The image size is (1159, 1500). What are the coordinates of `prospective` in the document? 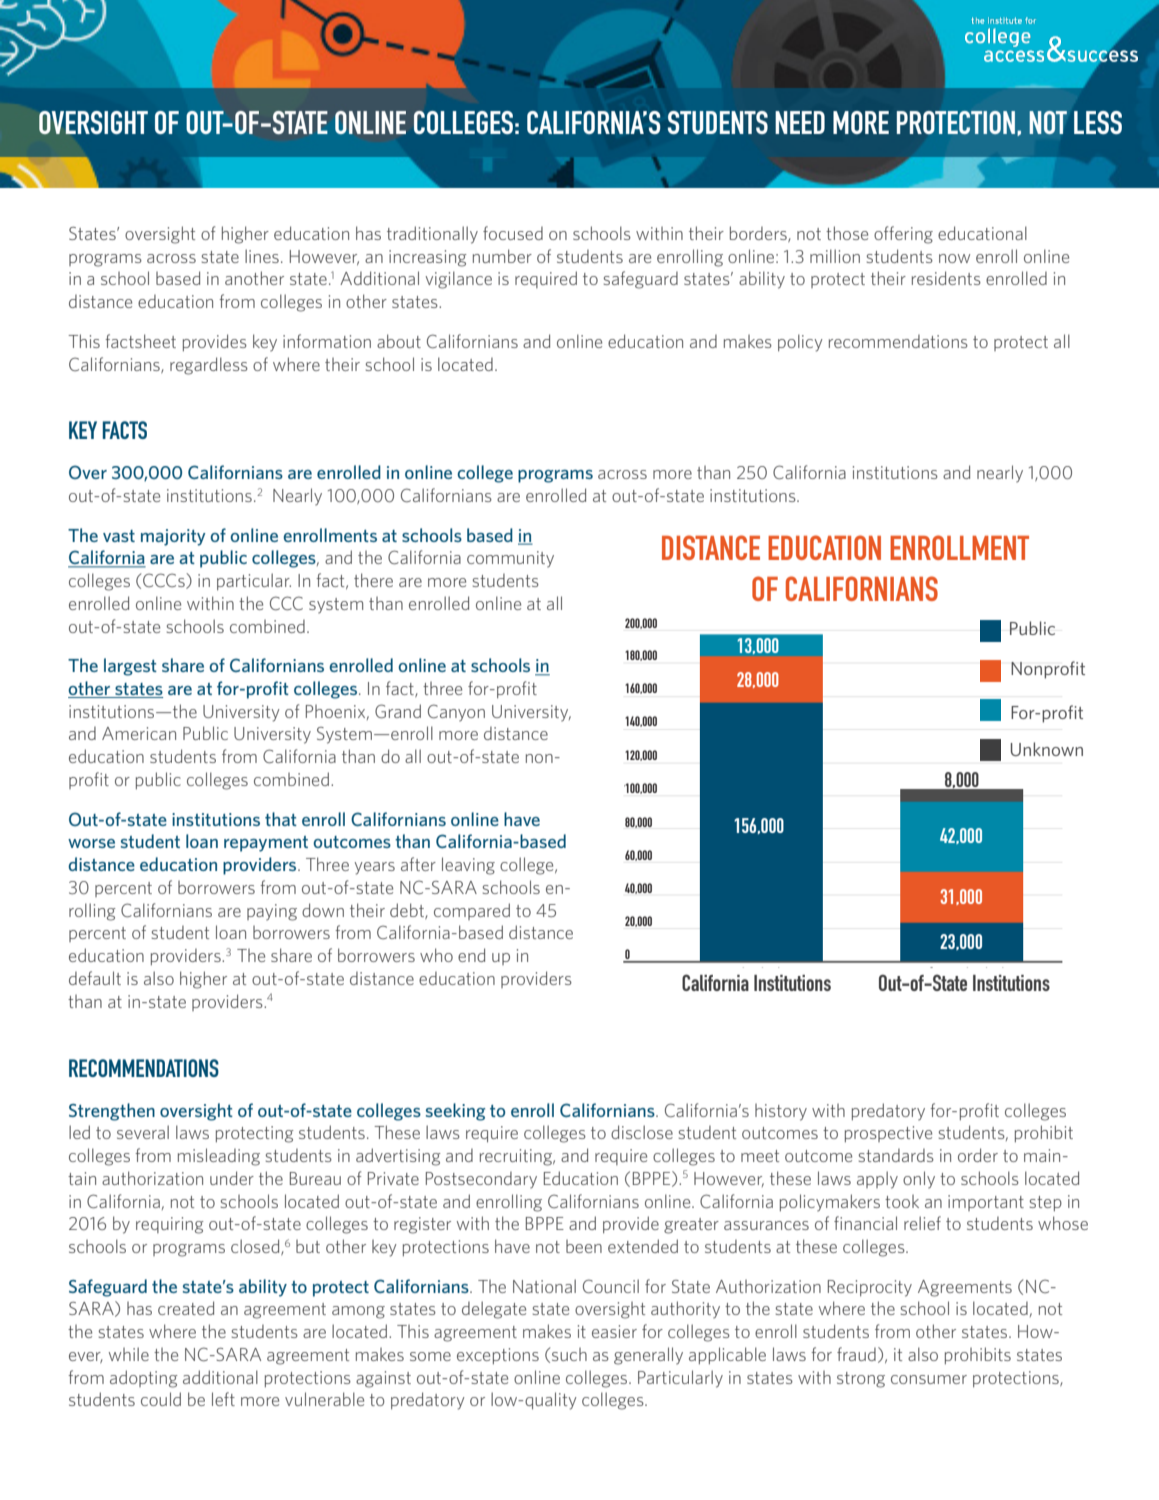 It's located at (888, 1134).
